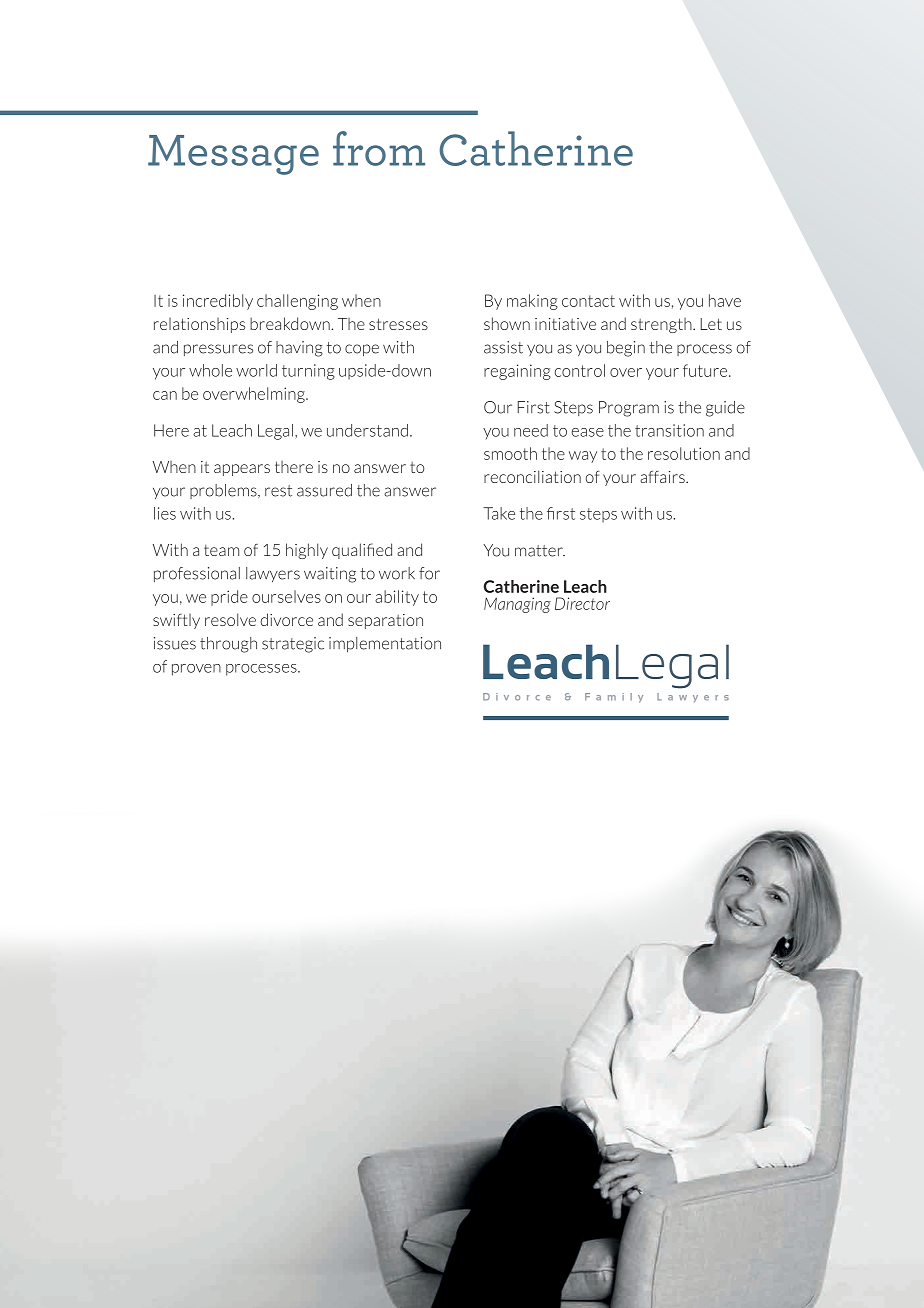 The width and height of the document is (924, 1308). What do you see at coordinates (662, 325) in the document?
I see `strength` at bounding box center [662, 325].
